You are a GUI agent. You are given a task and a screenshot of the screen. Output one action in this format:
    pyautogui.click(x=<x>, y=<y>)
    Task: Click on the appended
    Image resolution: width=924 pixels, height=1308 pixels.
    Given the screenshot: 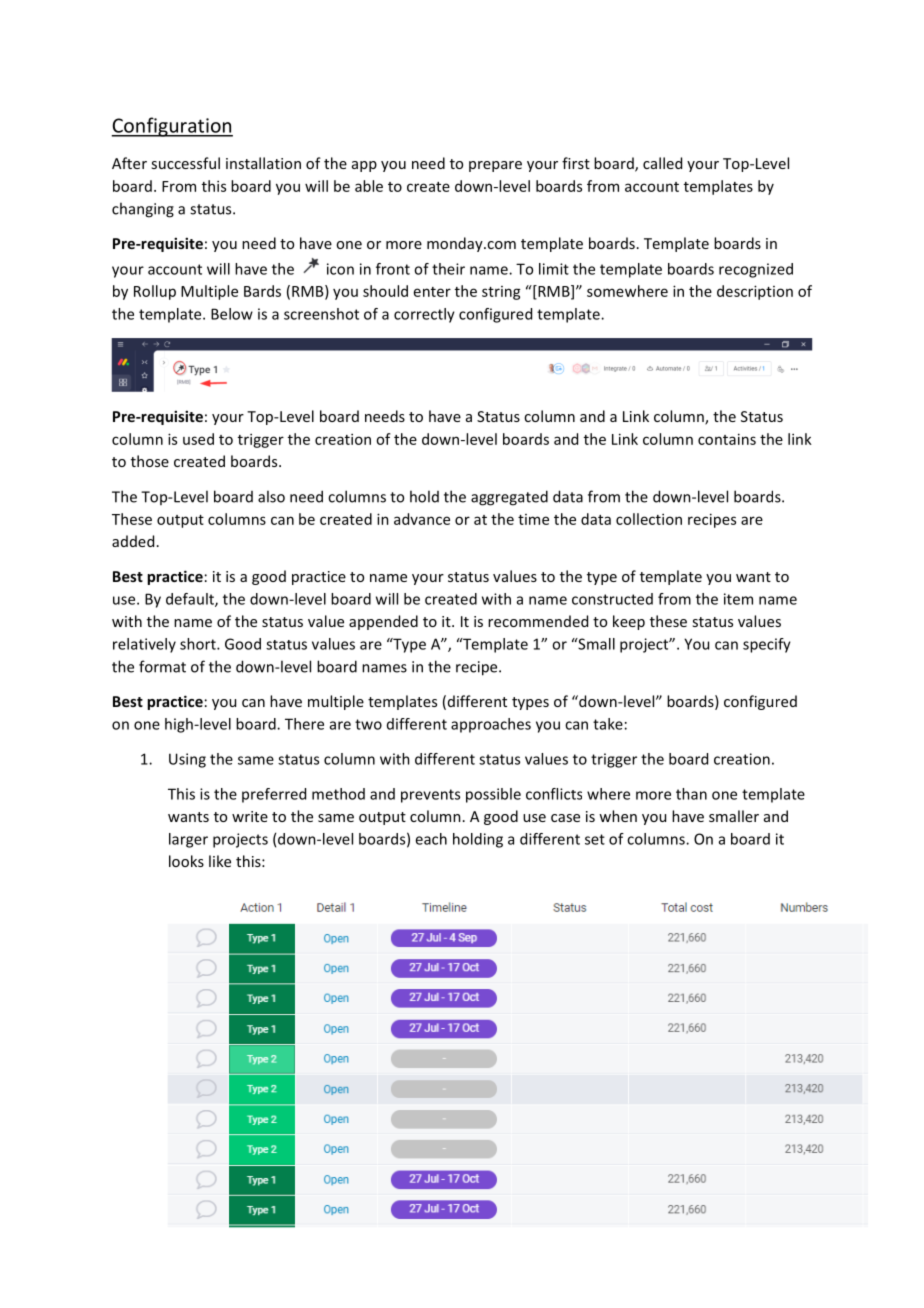 What is the action you would take?
    pyautogui.click(x=383, y=622)
